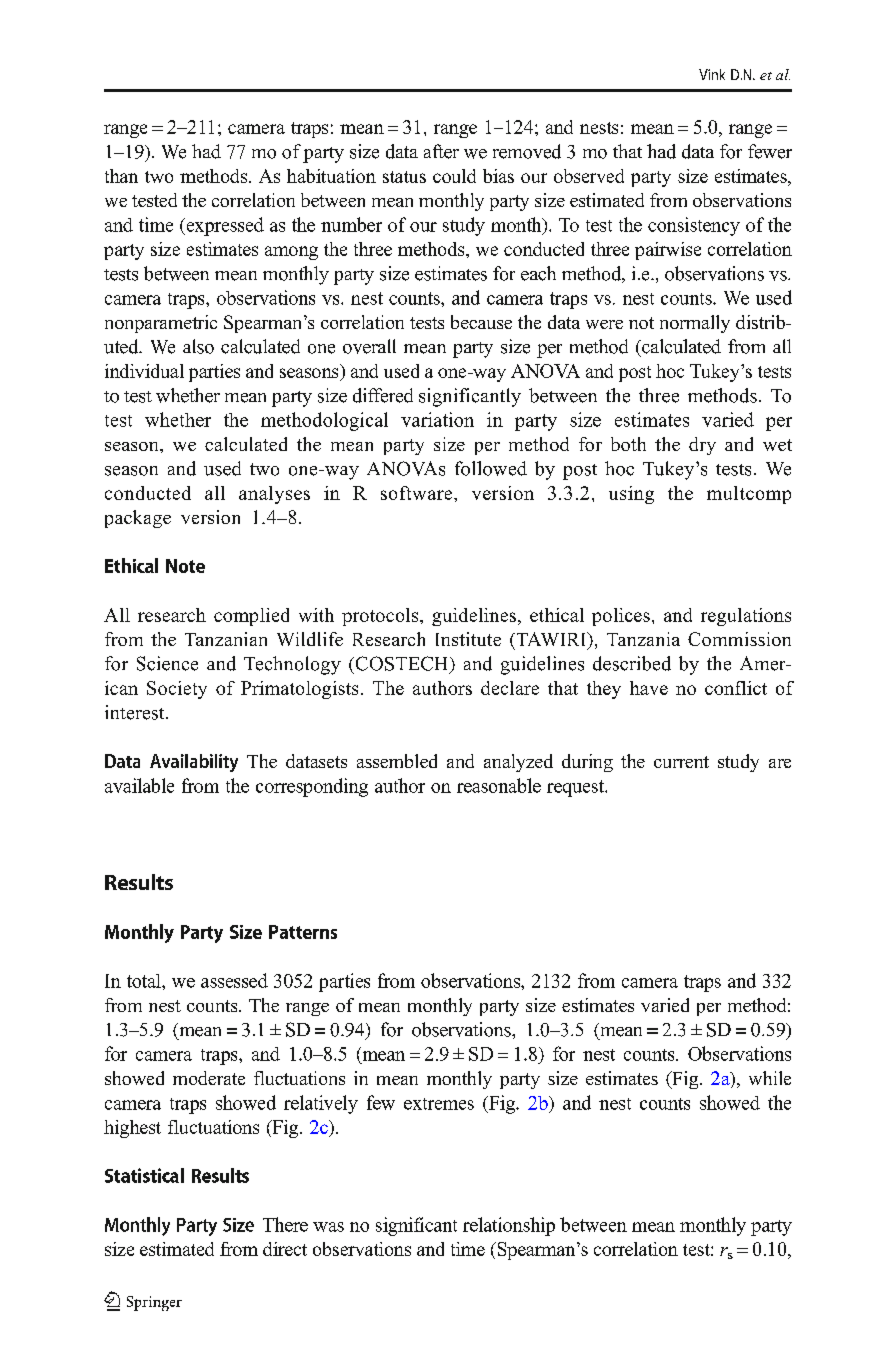  I want to click on assessed, so click(234, 980).
